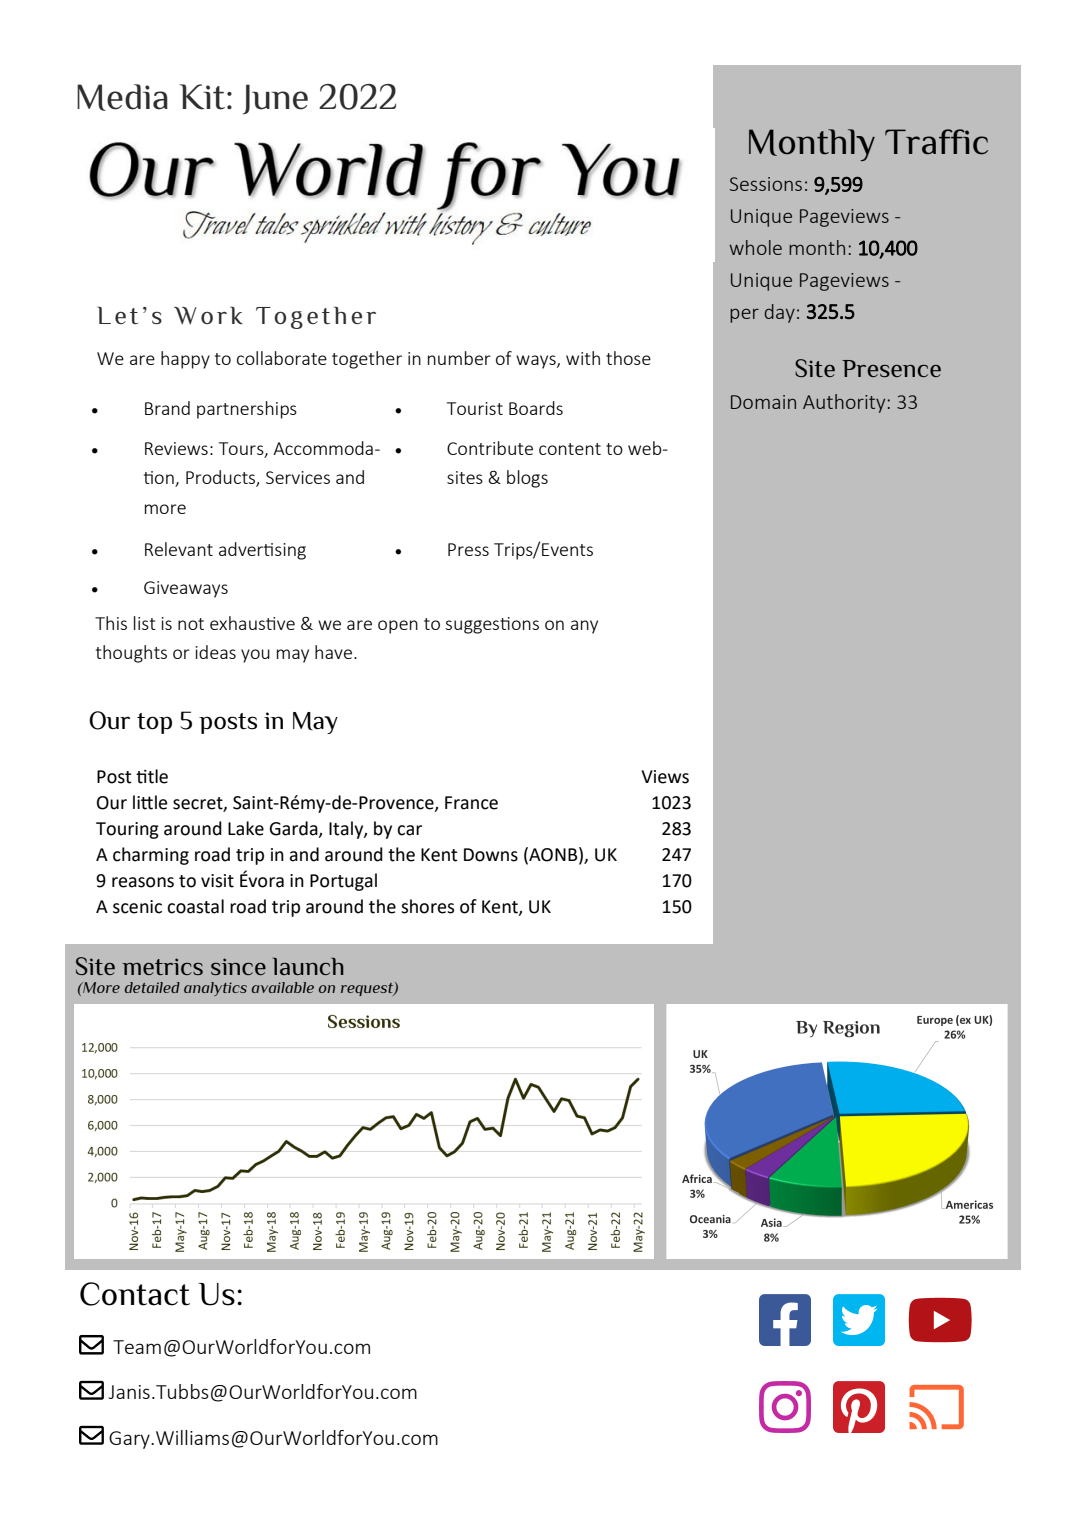 This image has height=1537, width=1087. Describe the element at coordinates (471, 803) in the image. I see `France` at that location.
